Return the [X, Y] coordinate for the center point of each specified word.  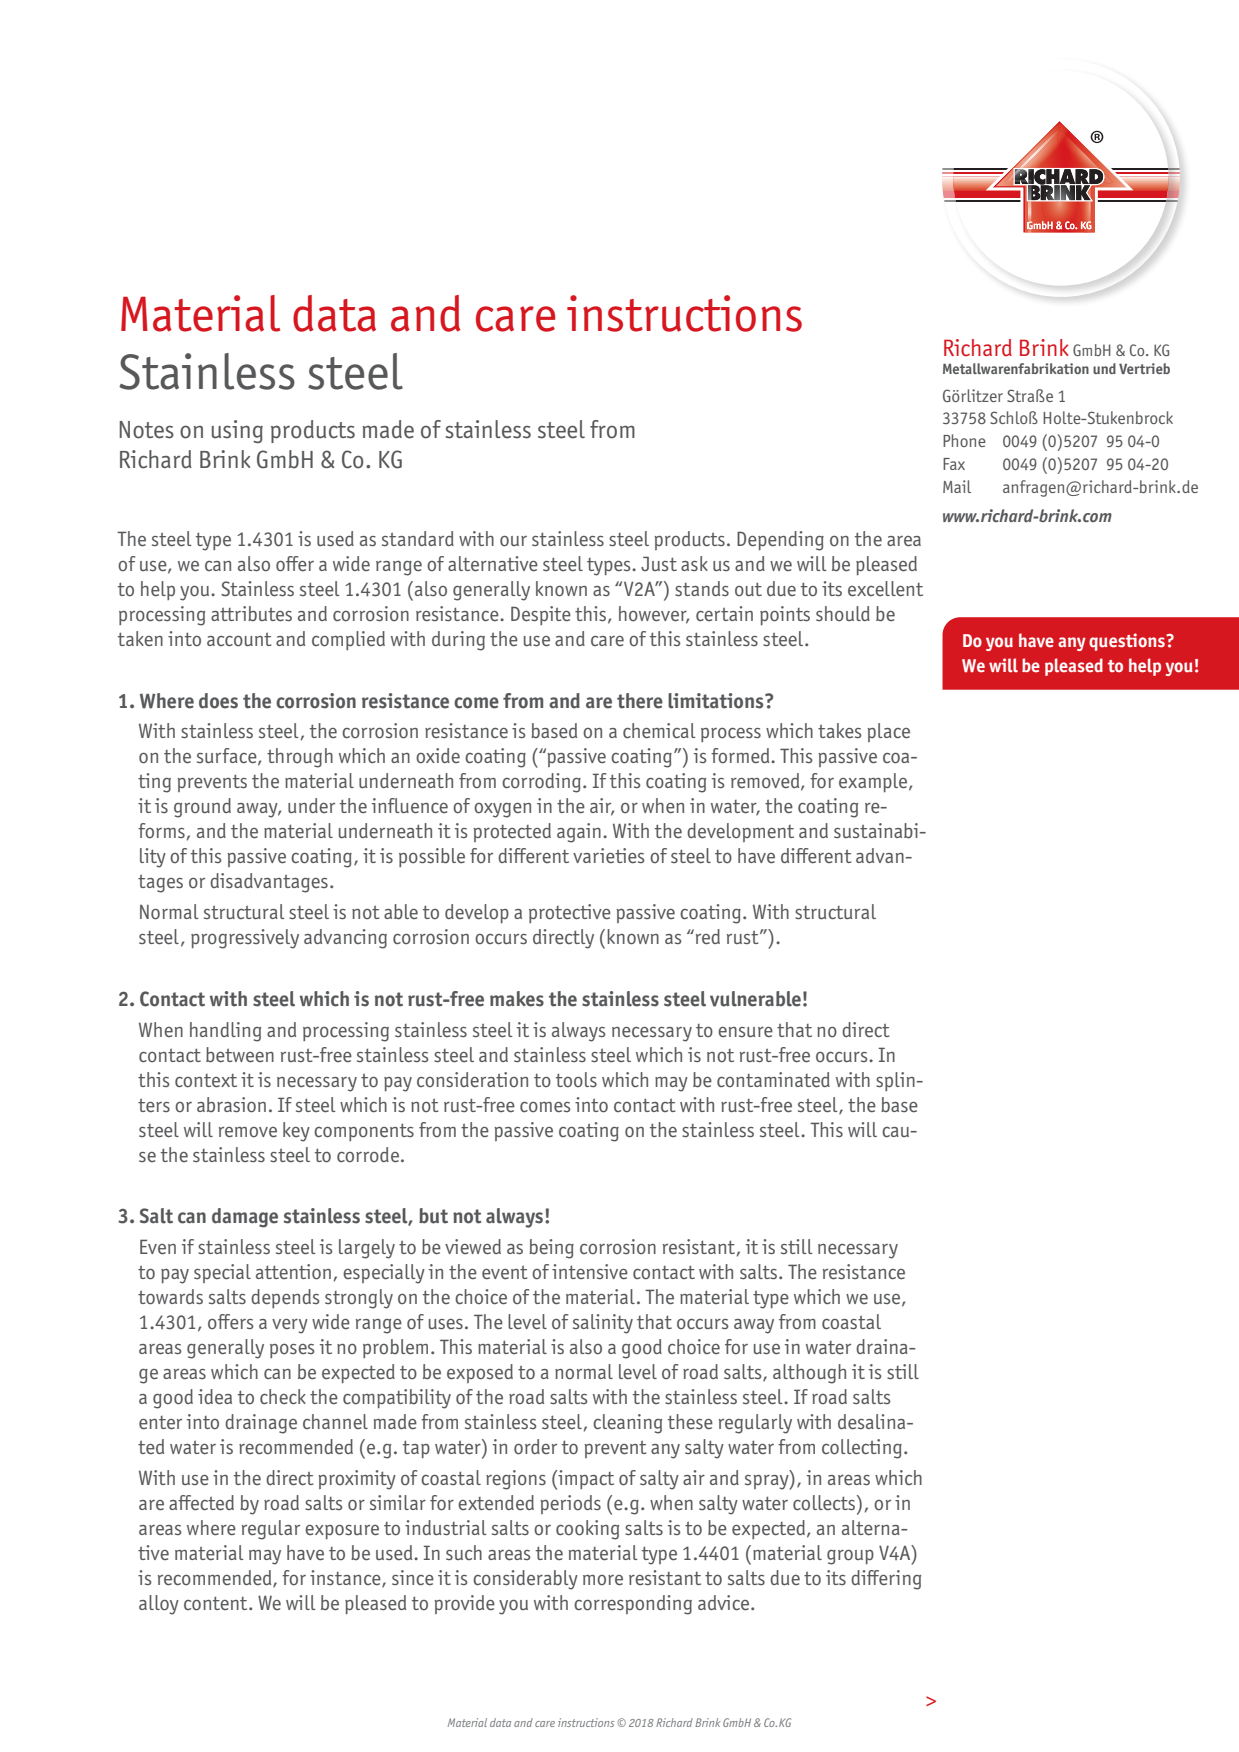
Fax [954, 464]
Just [659, 563]
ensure [745, 1032]
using [237, 431]
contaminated [773, 1080]
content [217, 1603]
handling [225, 1032]
